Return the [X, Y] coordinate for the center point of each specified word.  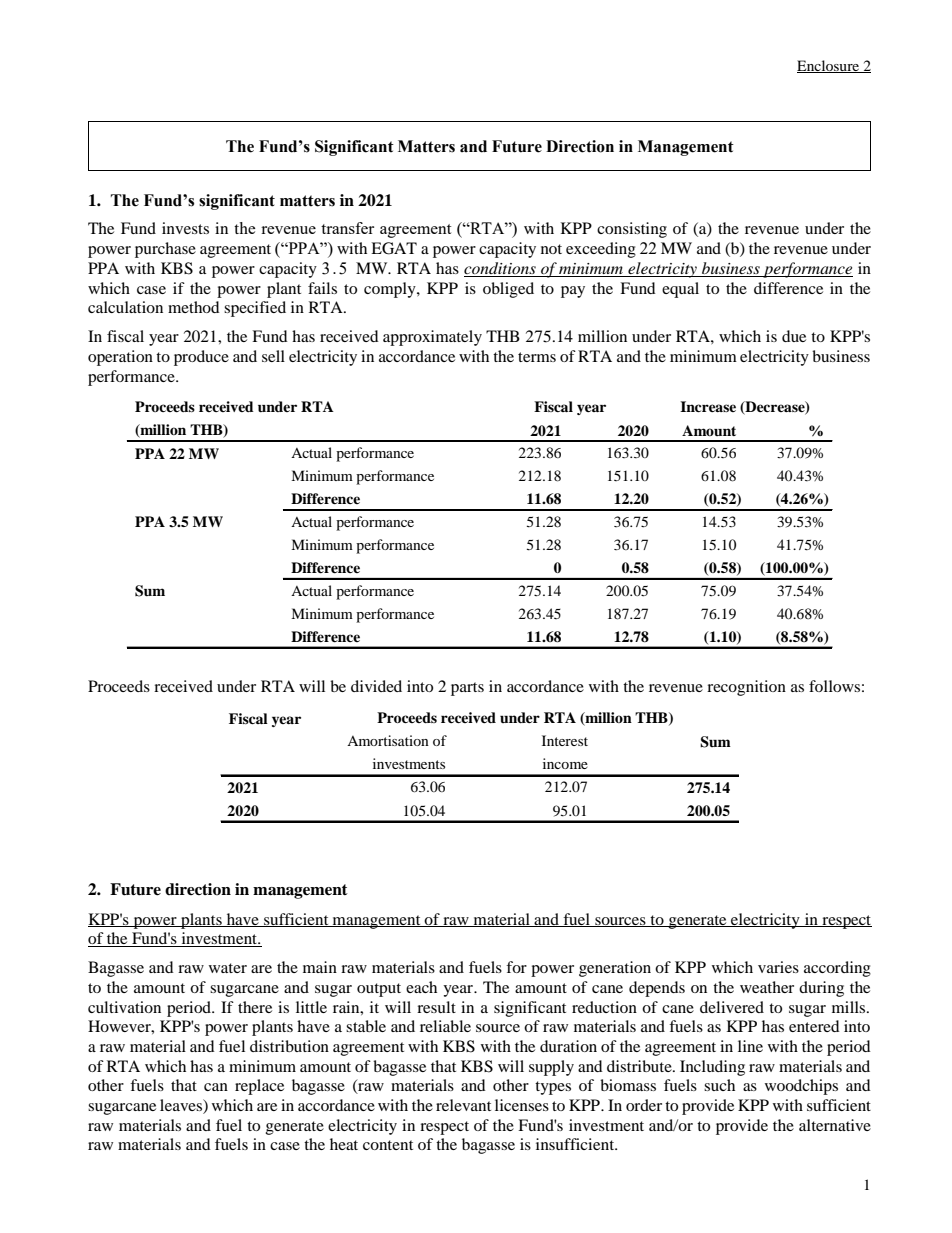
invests [185, 228]
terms [537, 357]
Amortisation [388, 740]
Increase [708, 406]
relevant [463, 1105]
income [565, 763]
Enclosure [829, 66]
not [551, 249]
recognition [746, 688]
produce [201, 358]
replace [259, 1087]
